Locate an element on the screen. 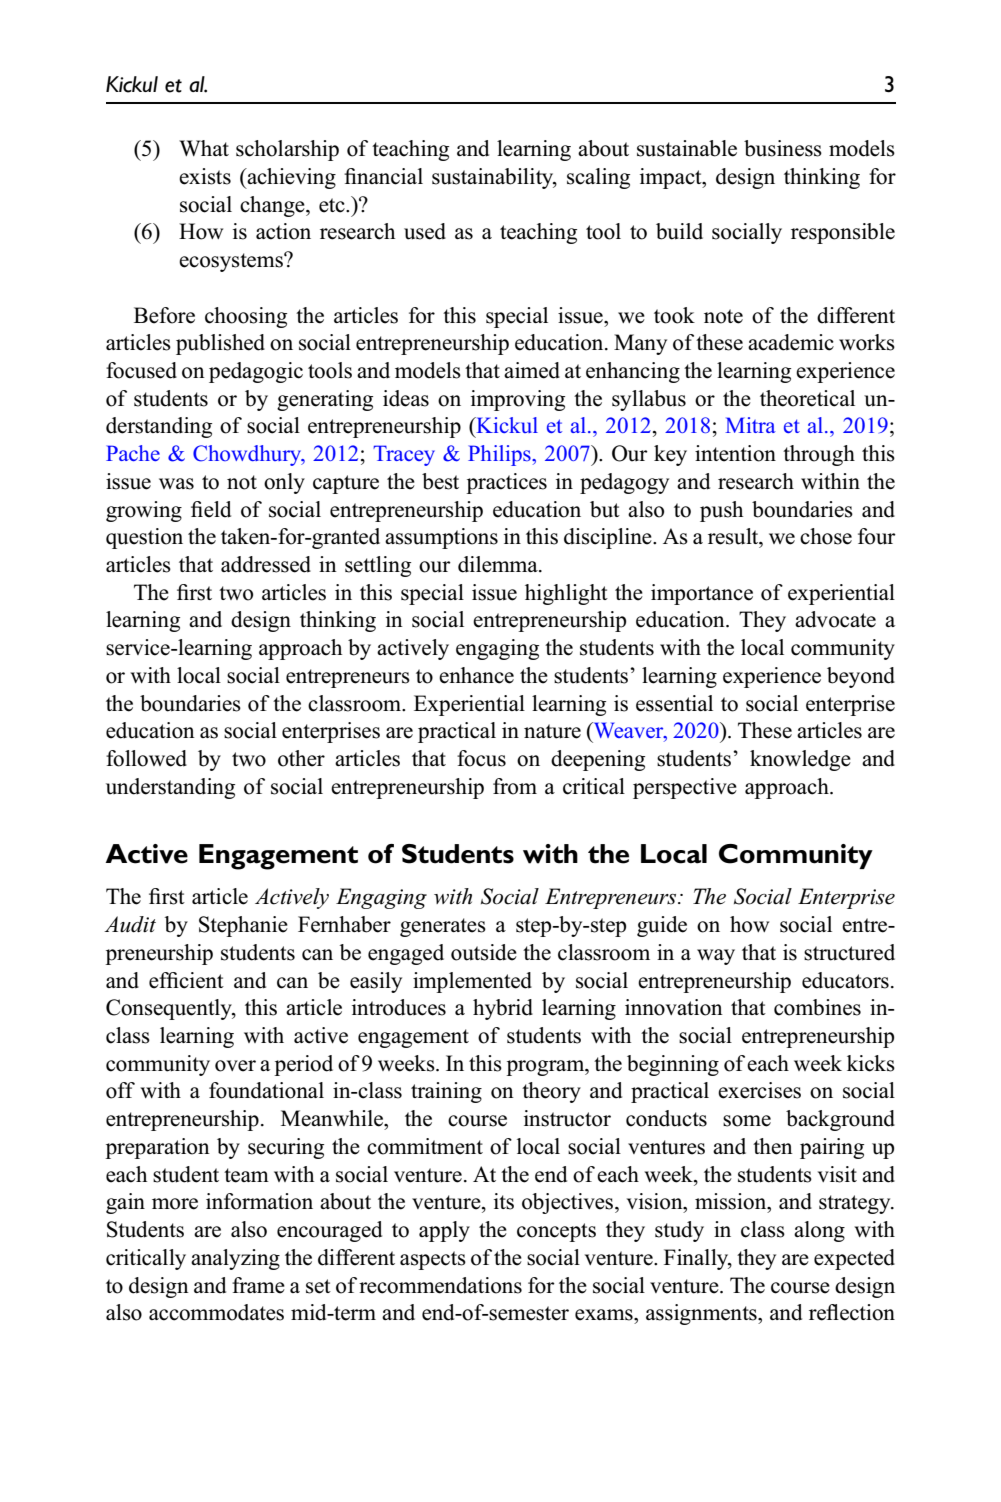 The height and width of the screenshot is (1502, 1001). advocate is located at coordinates (835, 619).
